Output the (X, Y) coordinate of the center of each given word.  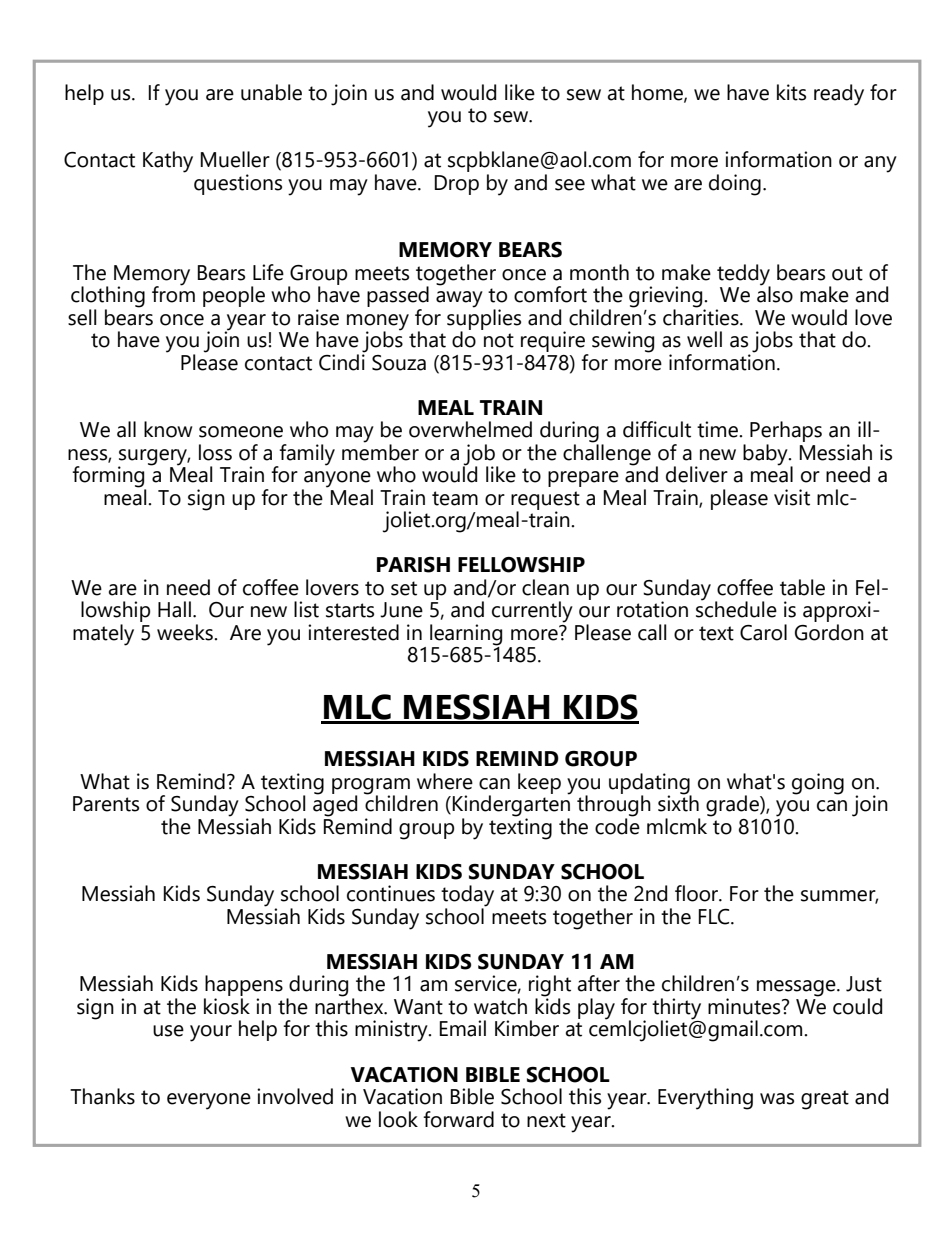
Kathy (168, 162)
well (704, 339)
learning (466, 635)
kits (791, 92)
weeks (186, 632)
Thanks (102, 1096)
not (499, 340)
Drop (457, 185)
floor (698, 893)
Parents (106, 804)
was (777, 1099)
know (168, 429)
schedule (736, 608)
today (467, 897)
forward (458, 1119)
